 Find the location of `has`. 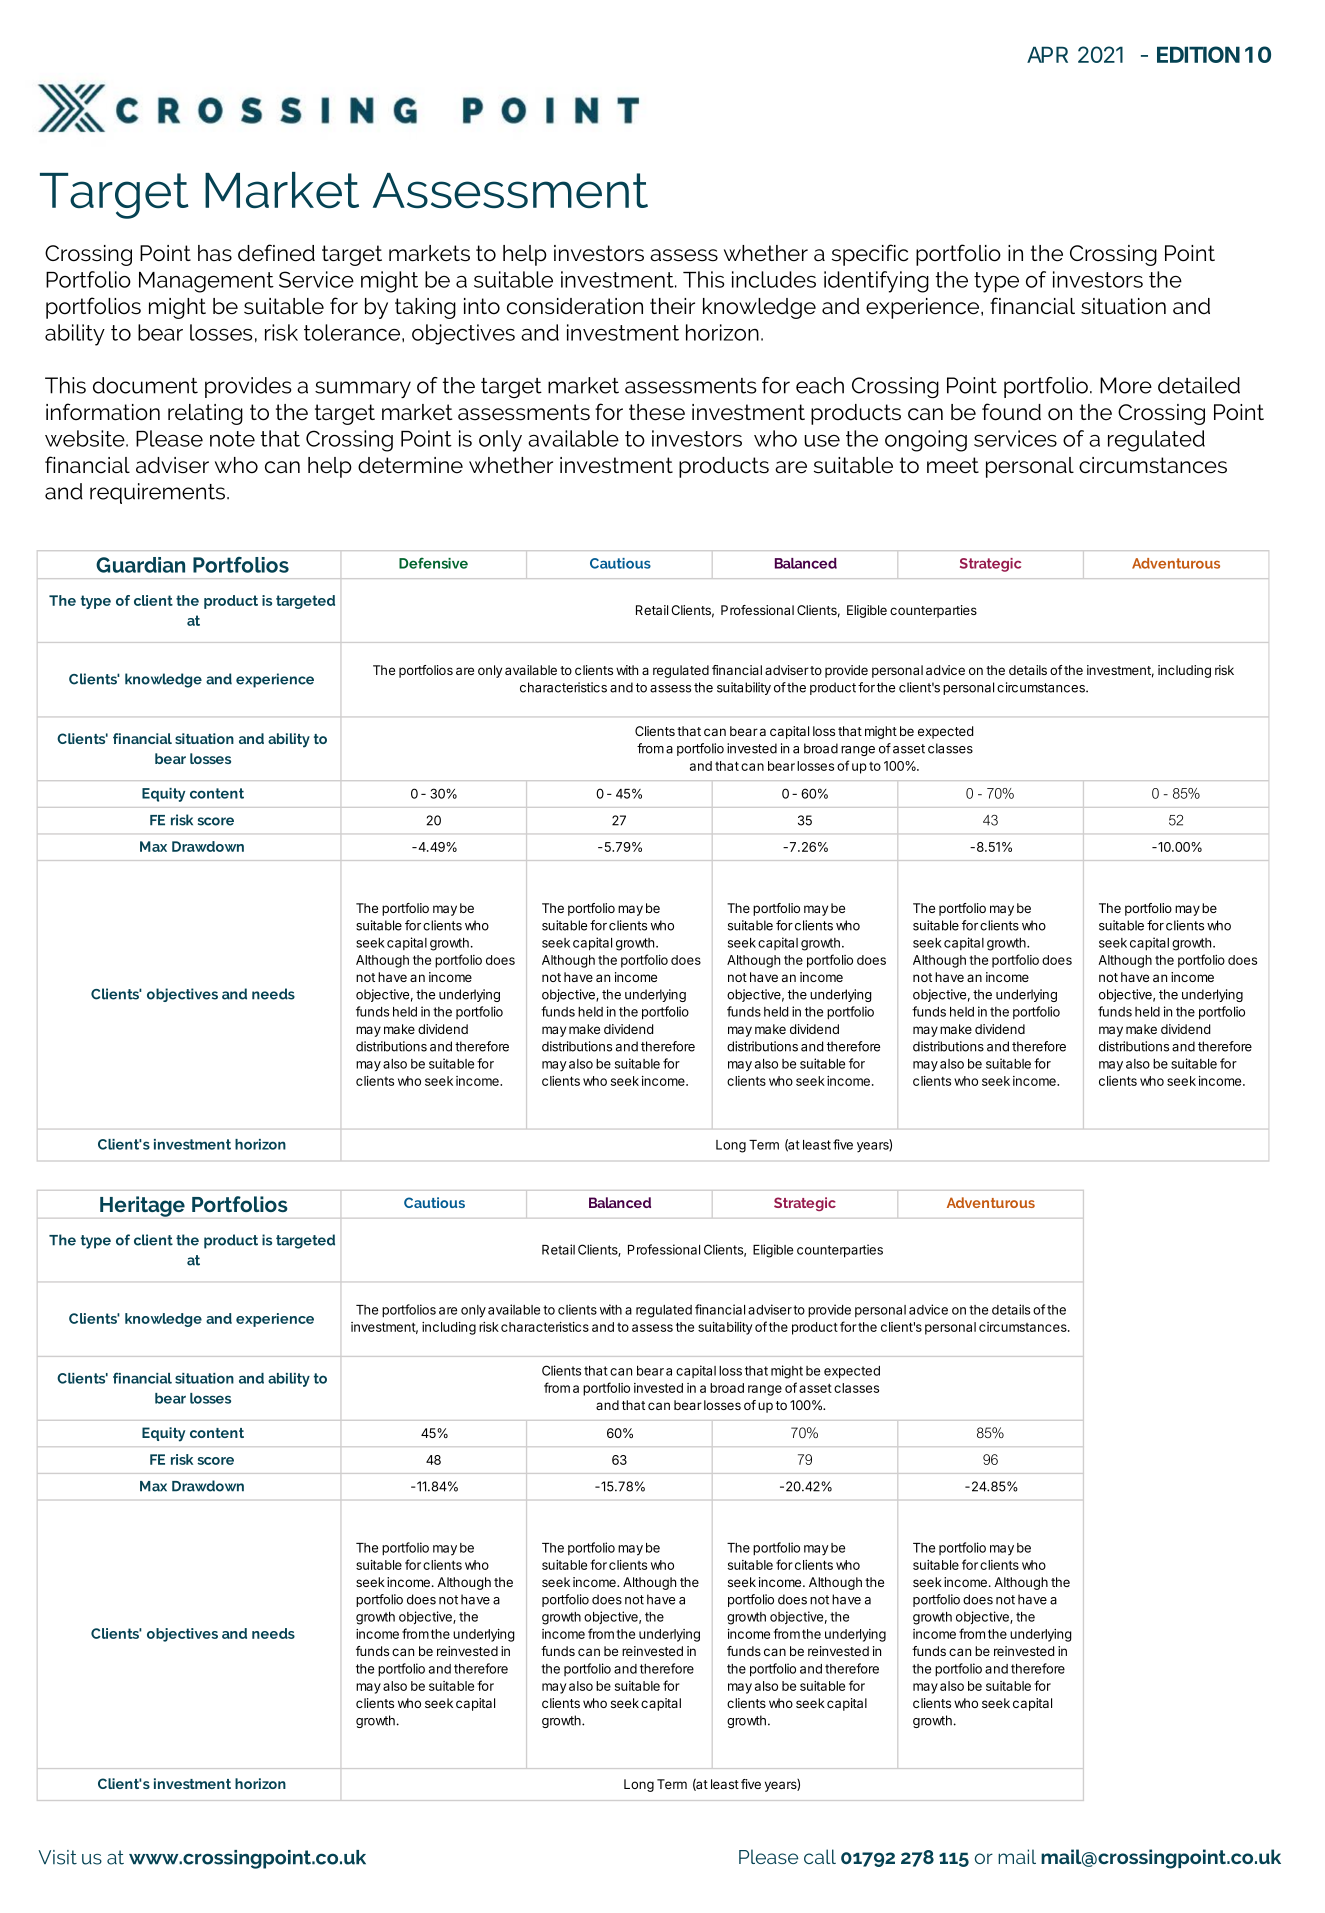

has is located at coordinates (215, 253).
